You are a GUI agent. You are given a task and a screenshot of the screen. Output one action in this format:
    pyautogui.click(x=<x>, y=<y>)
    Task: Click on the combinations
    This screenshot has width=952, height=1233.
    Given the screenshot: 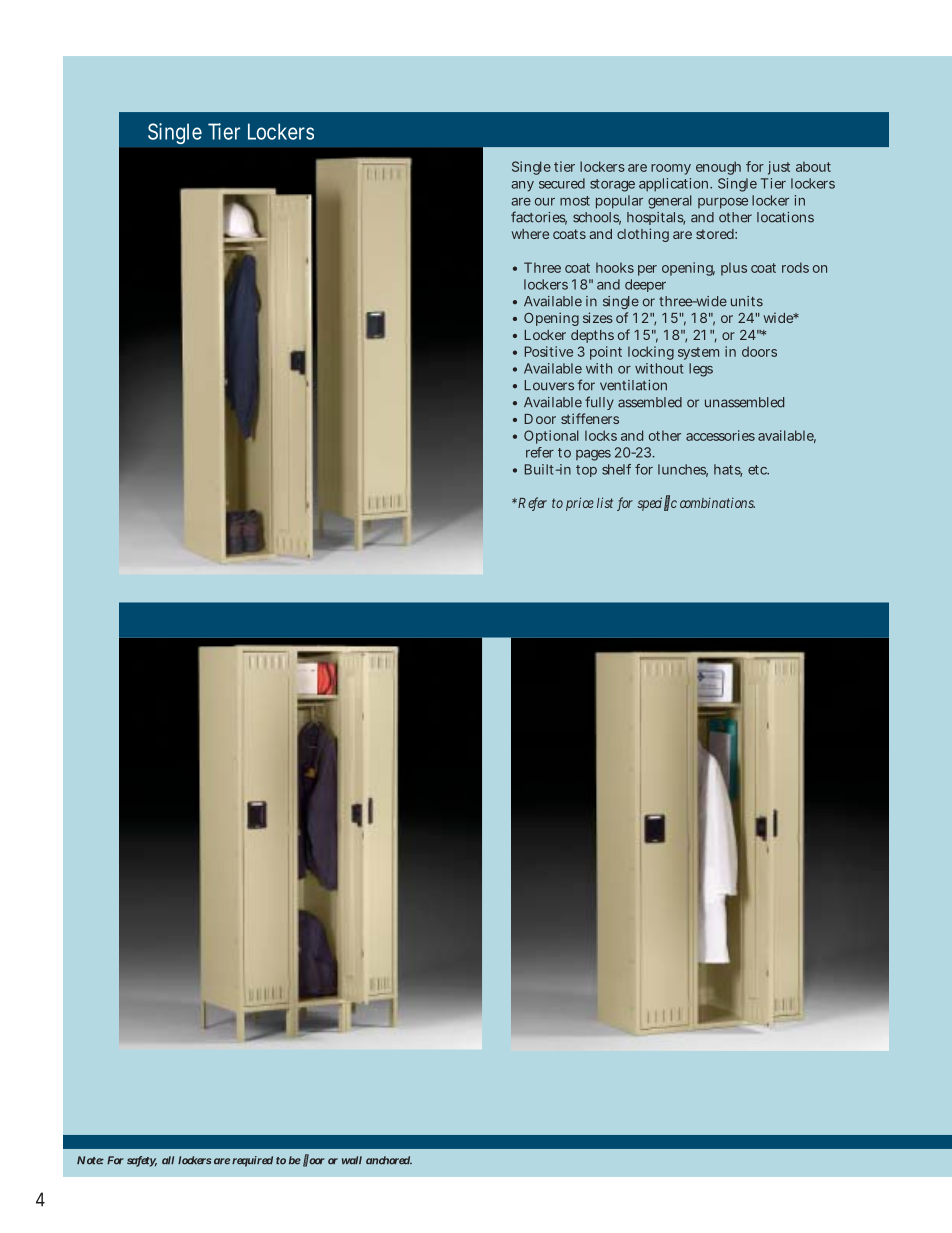 What is the action you would take?
    pyautogui.click(x=717, y=502)
